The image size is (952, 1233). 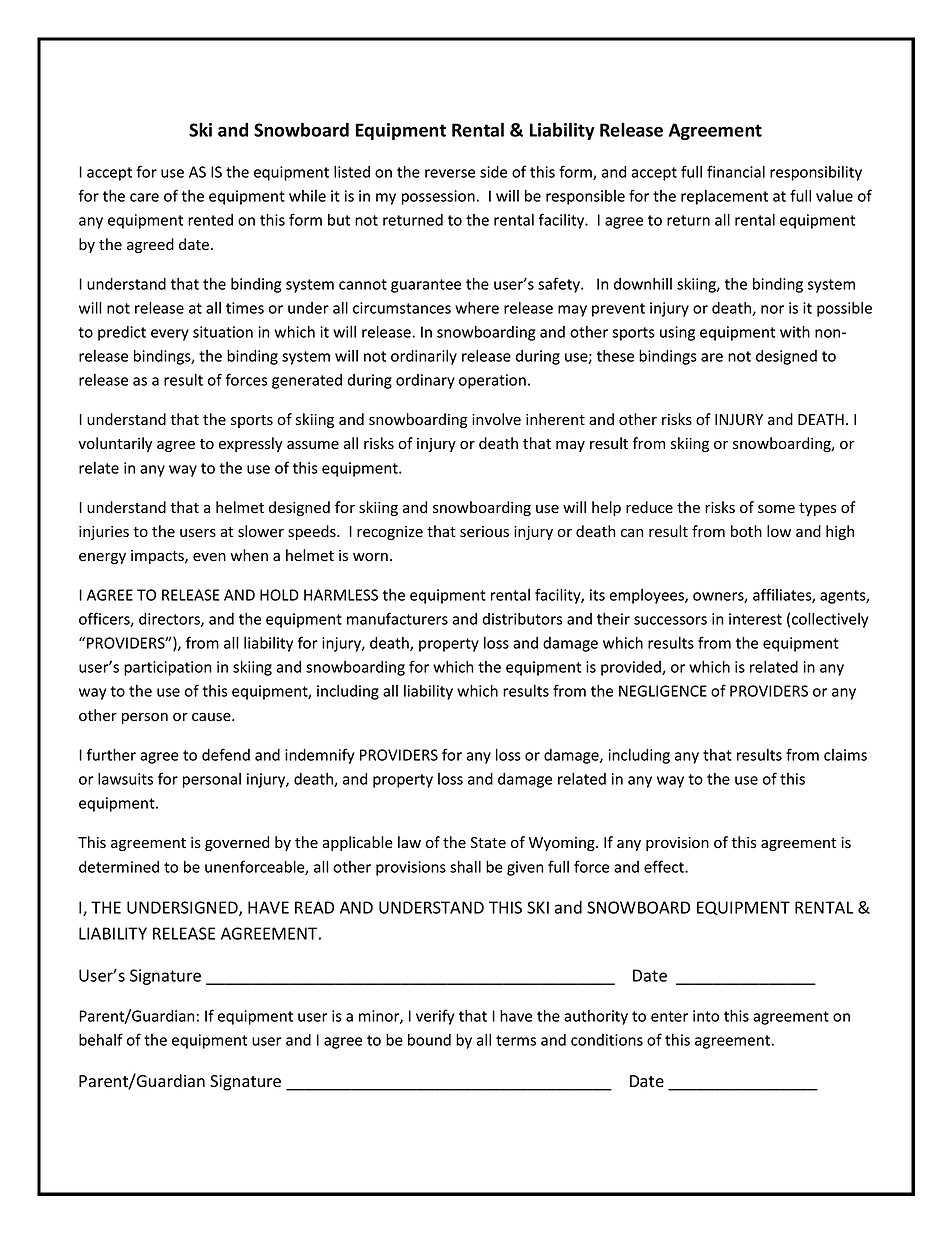 What do you see at coordinates (210, 220) in the image?
I see `rented` at bounding box center [210, 220].
